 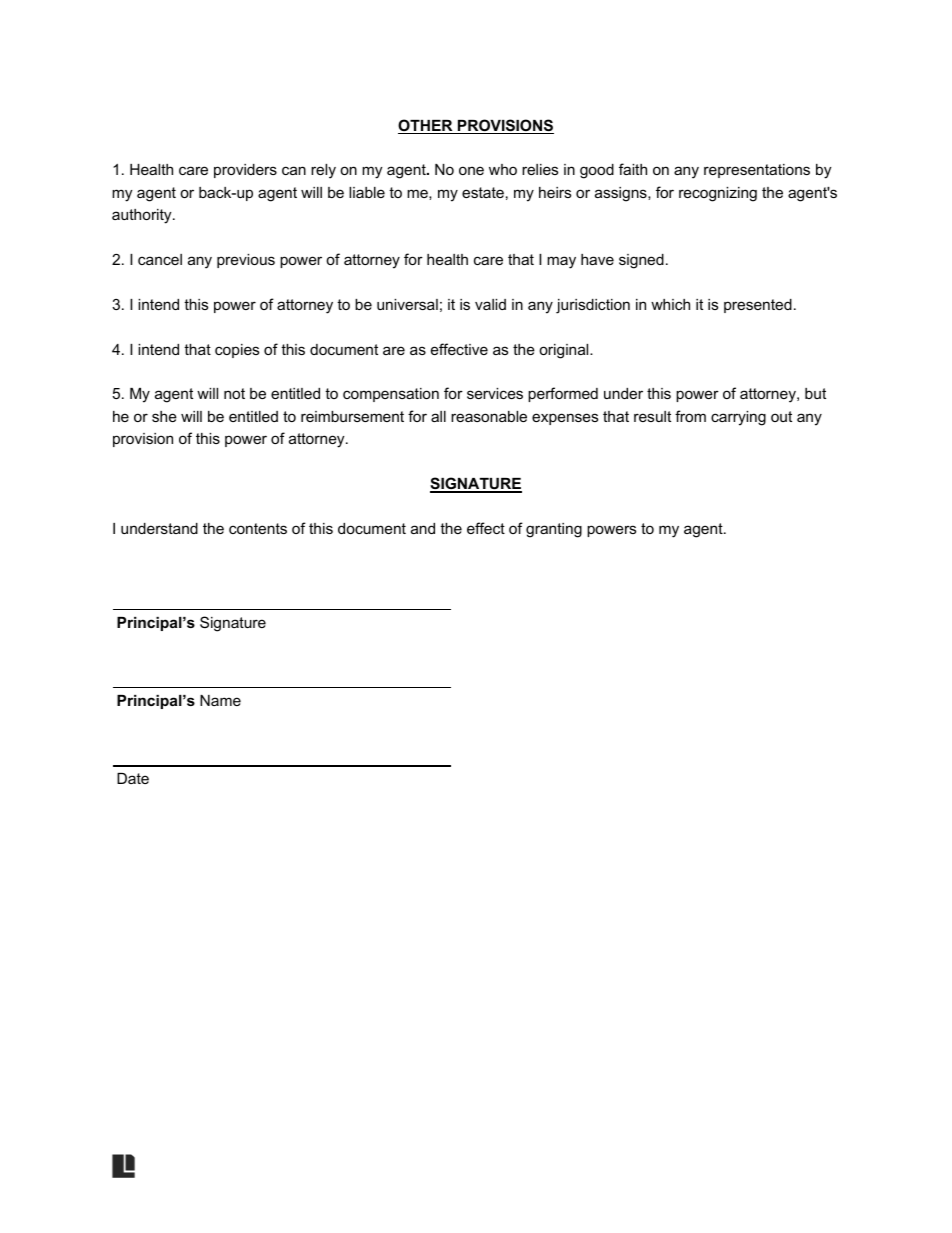 I want to click on representations, so click(x=757, y=171).
